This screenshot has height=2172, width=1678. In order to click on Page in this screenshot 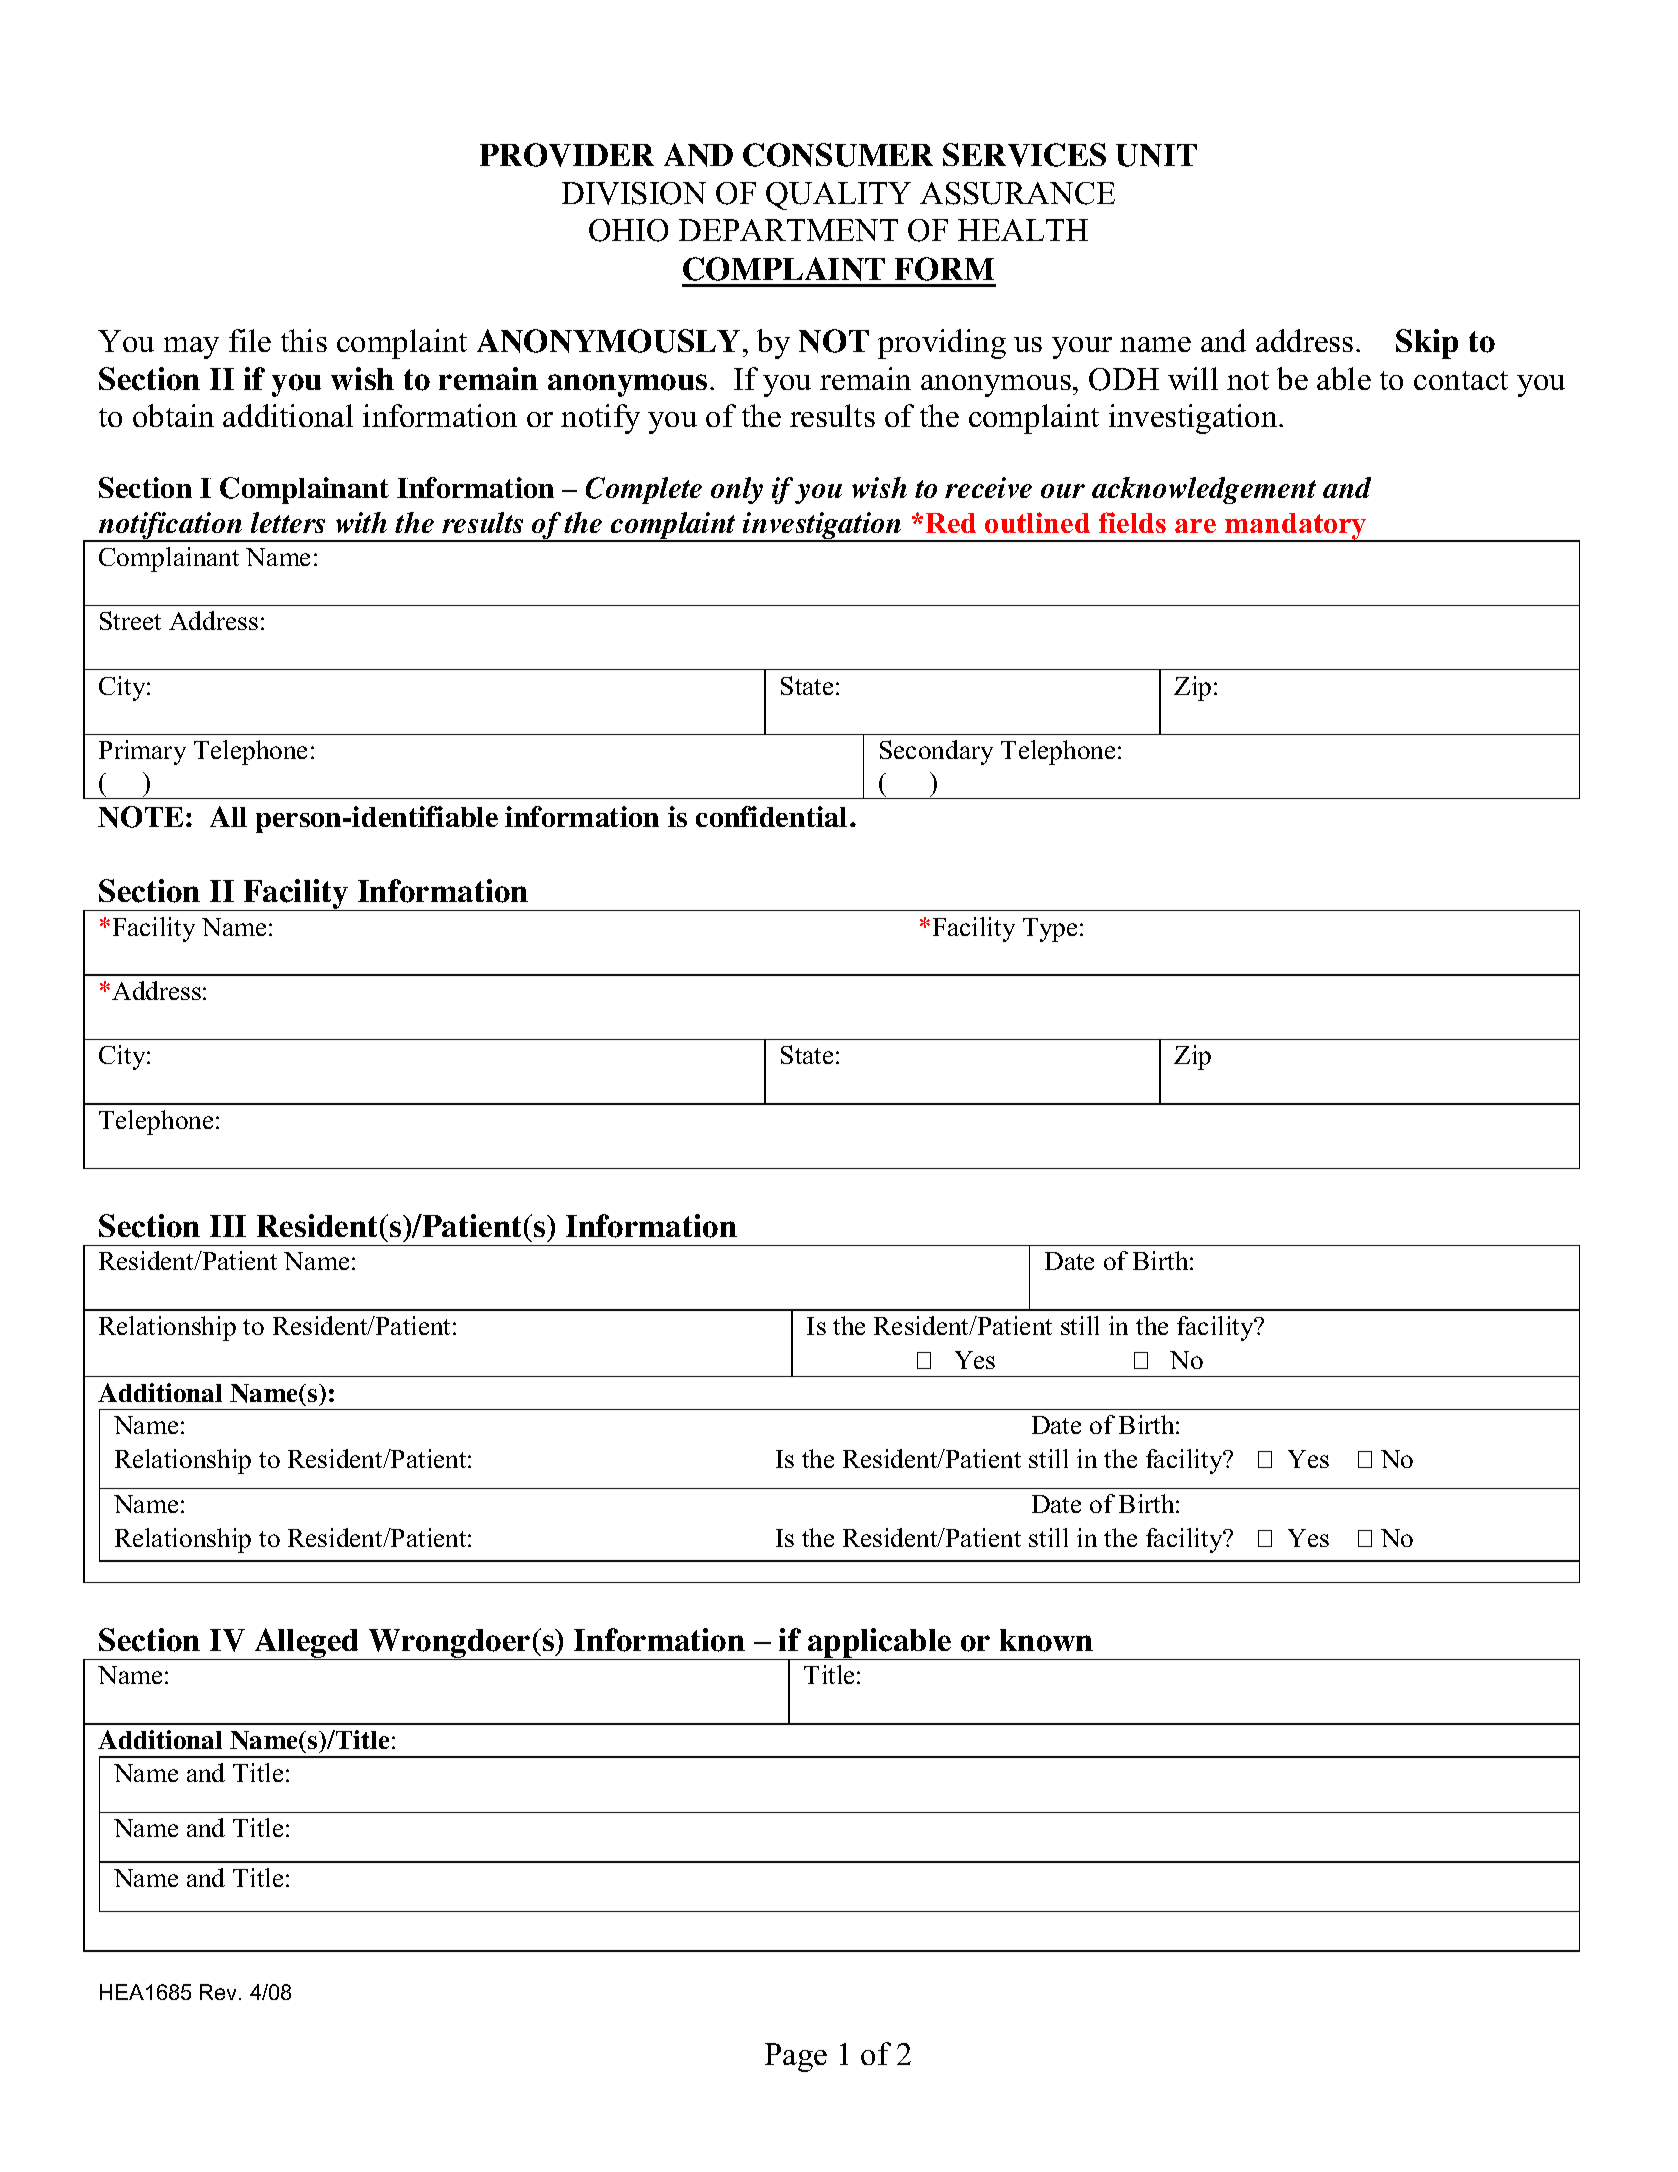, I will do `click(796, 2057)`.
